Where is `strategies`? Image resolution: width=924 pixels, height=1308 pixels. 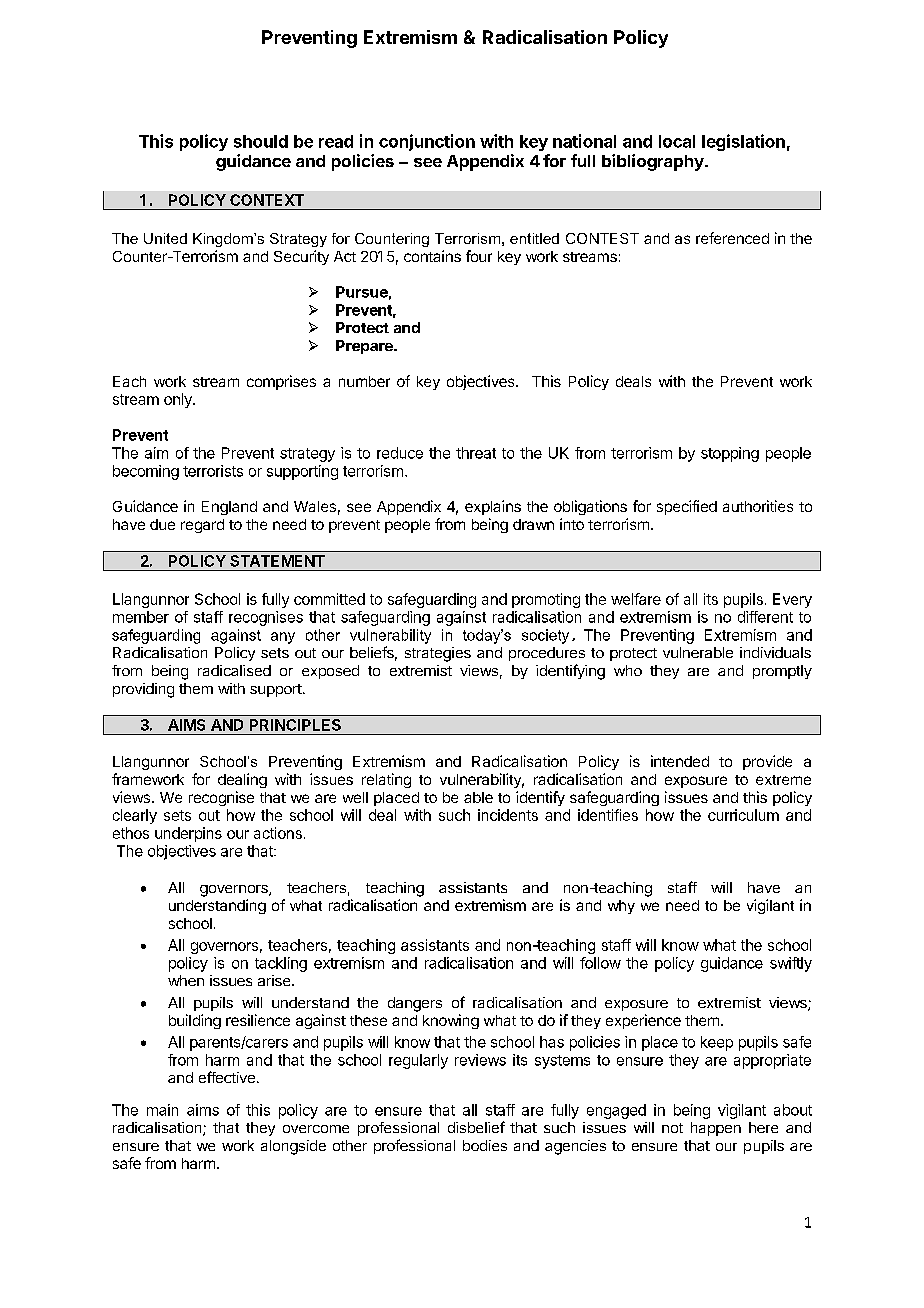
strategies is located at coordinates (438, 654).
